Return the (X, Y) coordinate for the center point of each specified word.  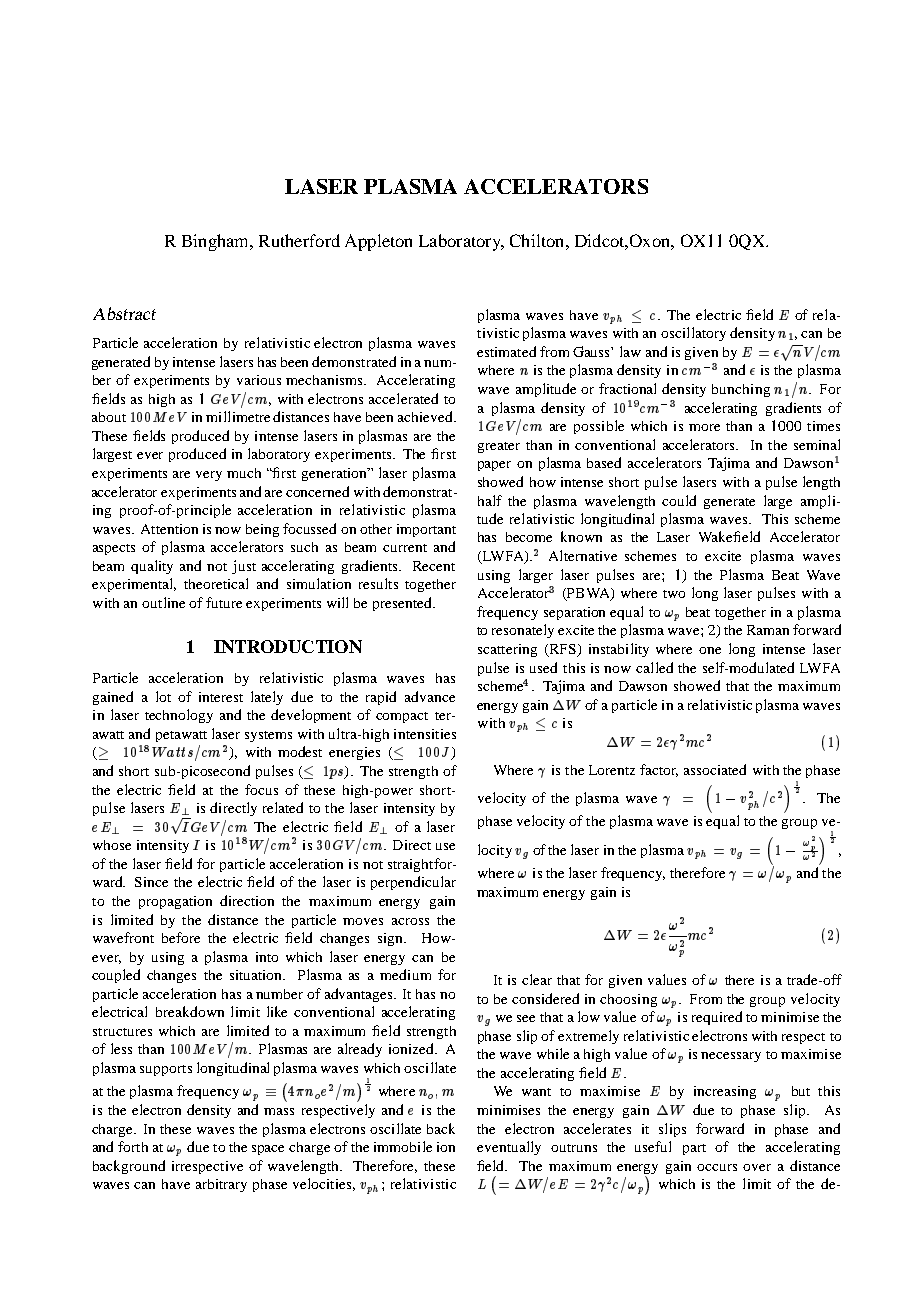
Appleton (378, 242)
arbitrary (221, 1185)
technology (179, 716)
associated (715, 769)
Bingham (216, 242)
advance (430, 696)
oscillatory (693, 334)
